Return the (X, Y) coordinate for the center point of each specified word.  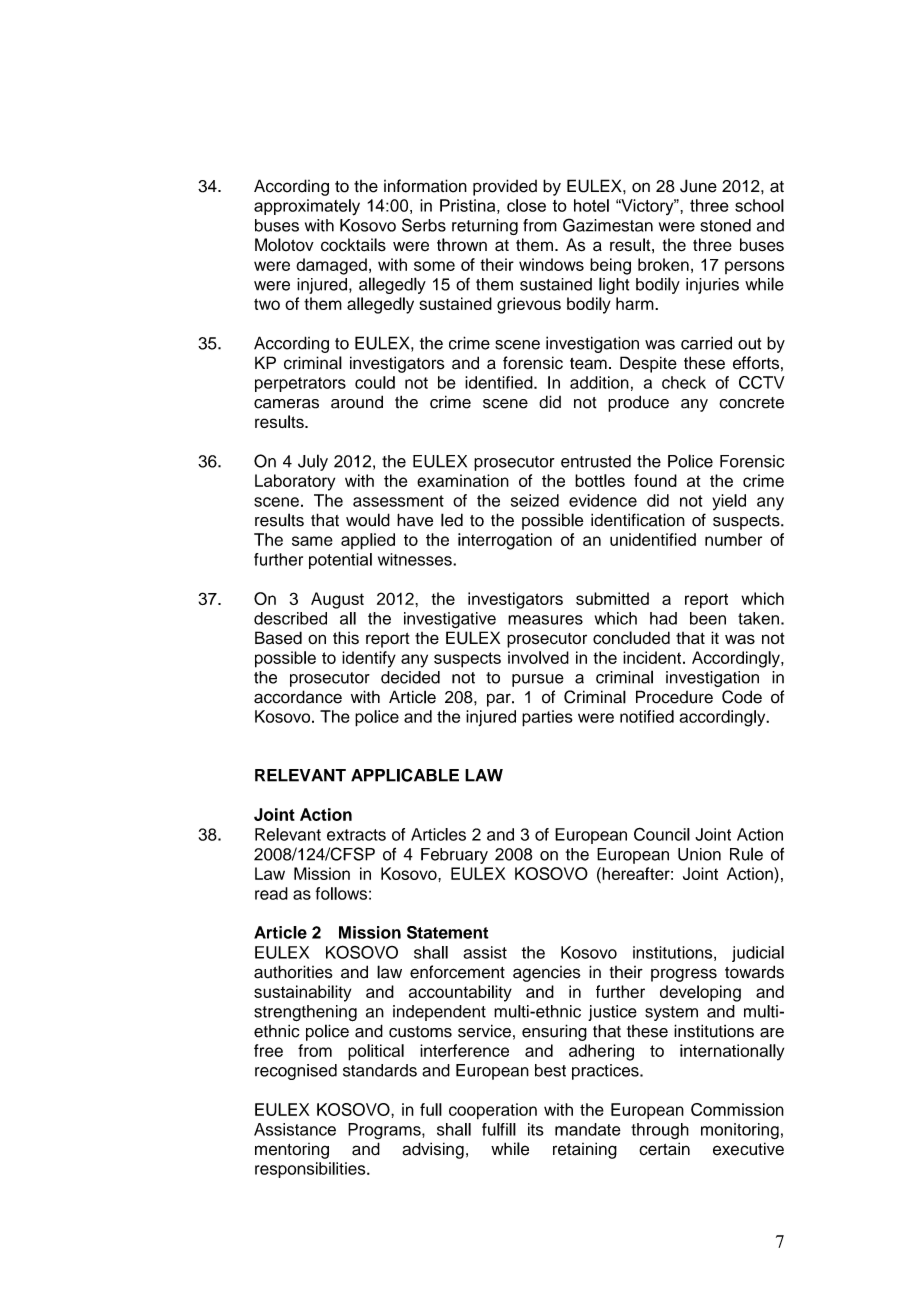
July (313, 462)
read (271, 893)
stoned (725, 225)
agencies (547, 974)
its (536, 1129)
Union (699, 854)
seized (535, 500)
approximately (307, 207)
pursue (538, 680)
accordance (298, 697)
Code (742, 697)
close (526, 205)
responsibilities (311, 1170)
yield (729, 502)
